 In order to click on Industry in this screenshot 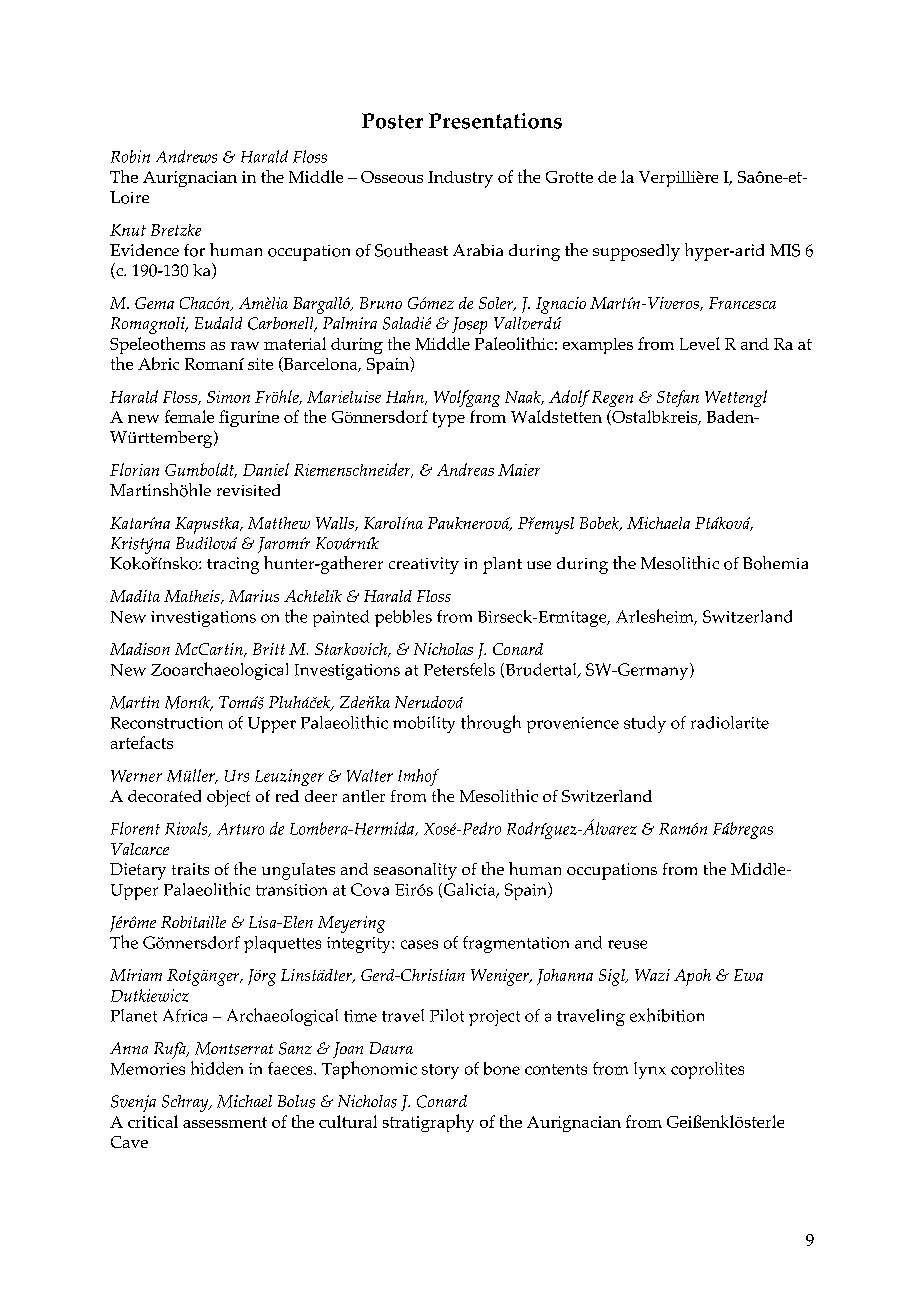, I will do `click(460, 179)`.
